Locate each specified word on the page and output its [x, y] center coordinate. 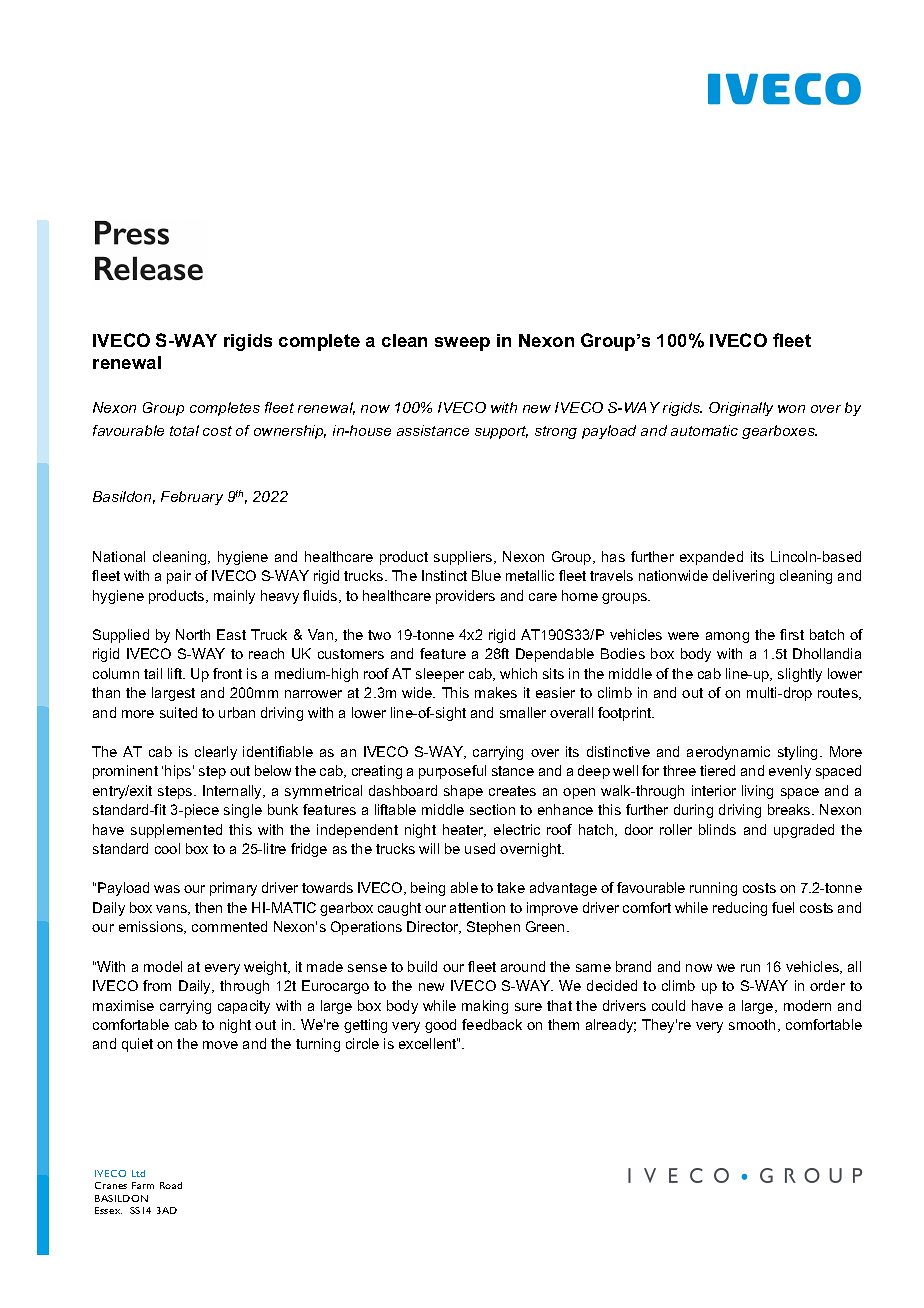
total [184, 430]
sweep [462, 344]
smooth [752, 1024]
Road [171, 1185]
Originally [741, 409]
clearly [216, 753]
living [757, 792]
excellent [428, 1043]
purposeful [452, 772]
